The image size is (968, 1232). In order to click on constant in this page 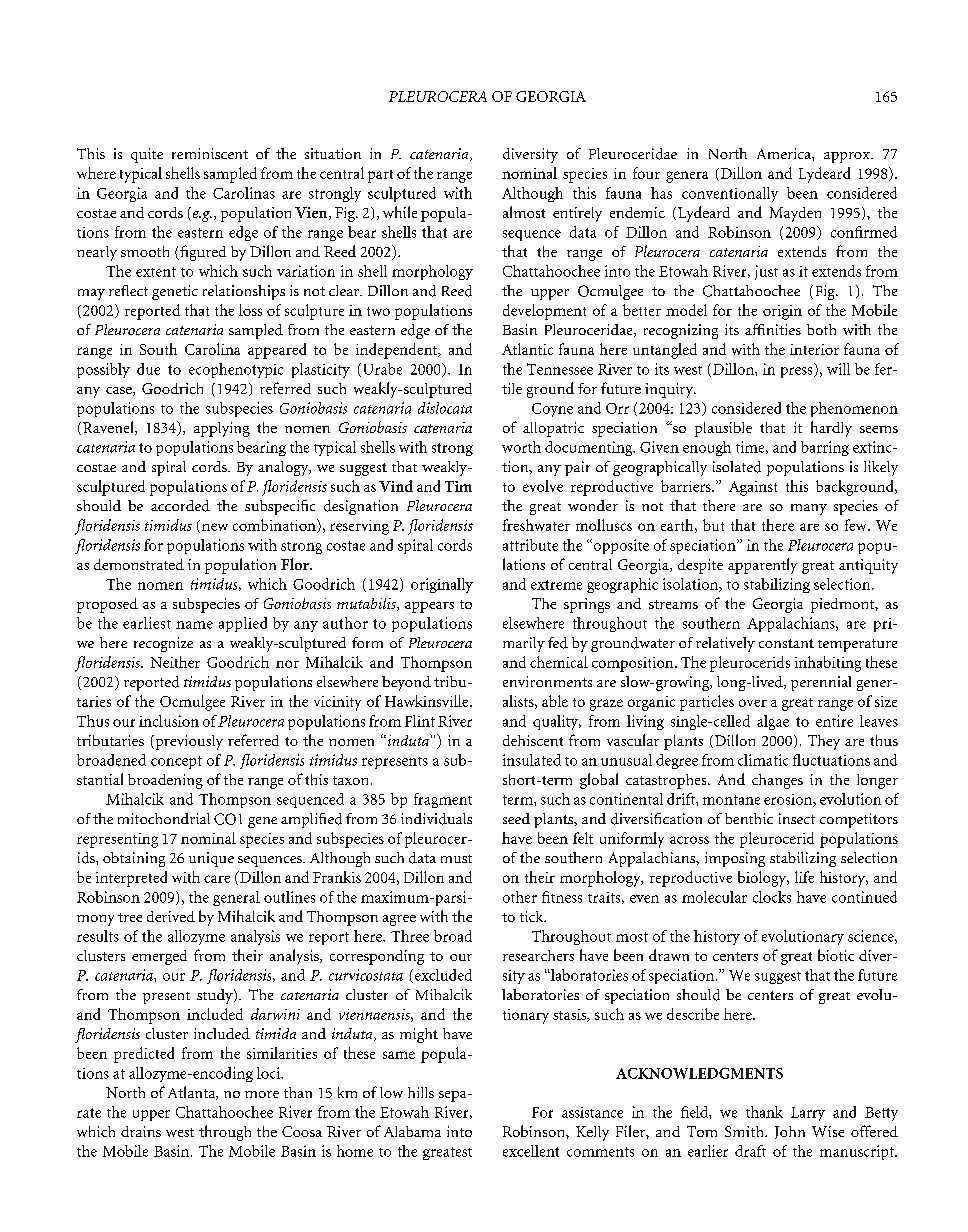, I will do `click(786, 643)`.
